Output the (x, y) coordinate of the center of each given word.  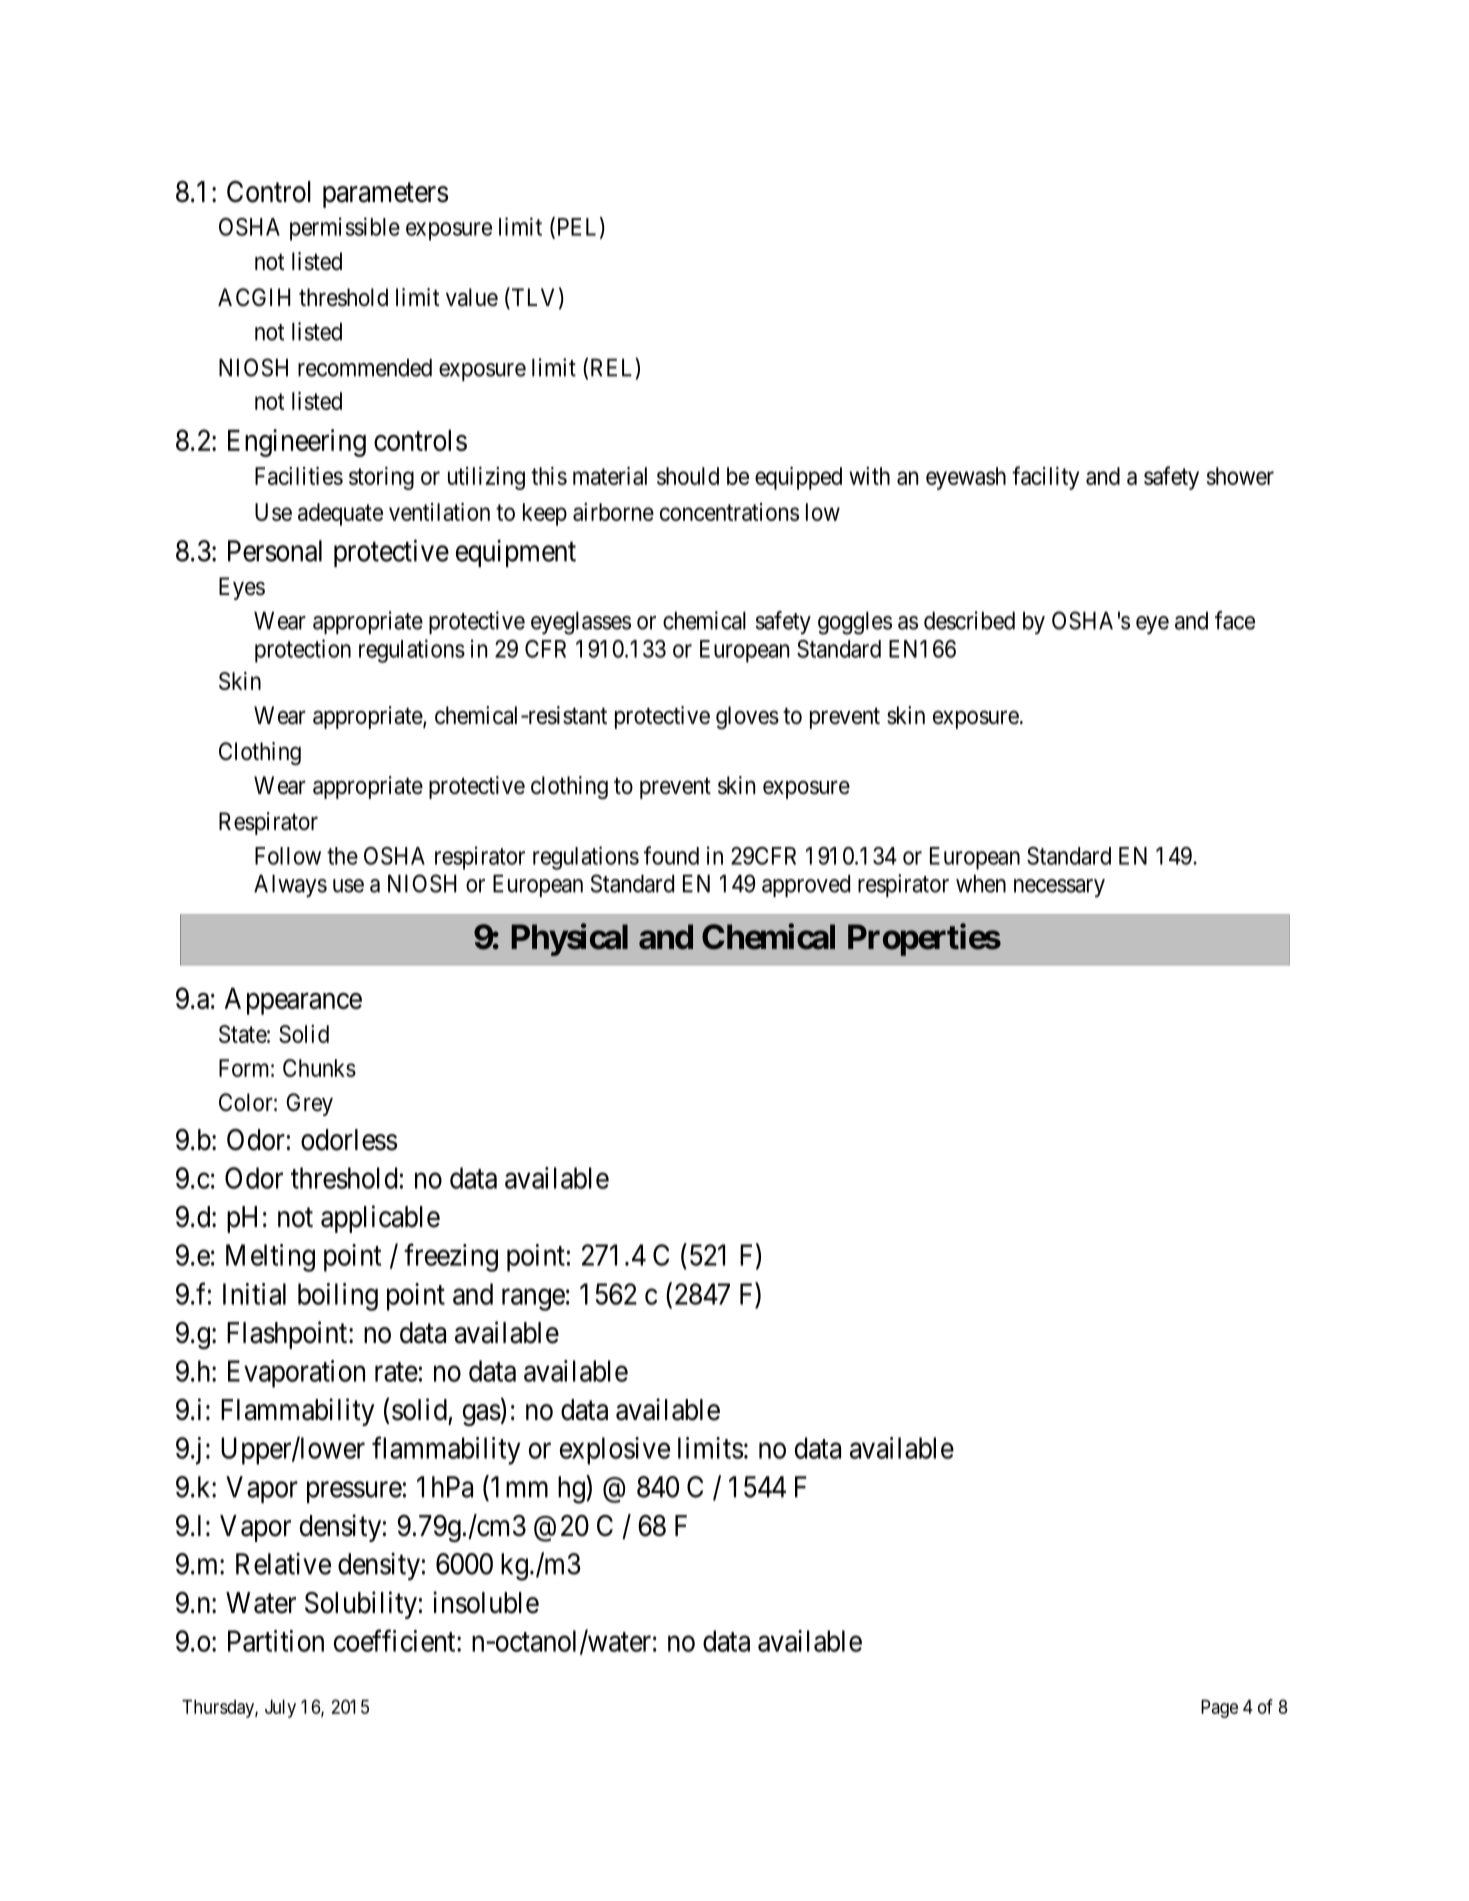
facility (1045, 478)
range (533, 1300)
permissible (345, 229)
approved (806, 886)
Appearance (293, 1001)
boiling (338, 1297)
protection (303, 651)
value (472, 297)
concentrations (729, 512)
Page (1219, 1708)
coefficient (396, 1640)
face (1235, 620)
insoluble (486, 1602)
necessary (1059, 888)
